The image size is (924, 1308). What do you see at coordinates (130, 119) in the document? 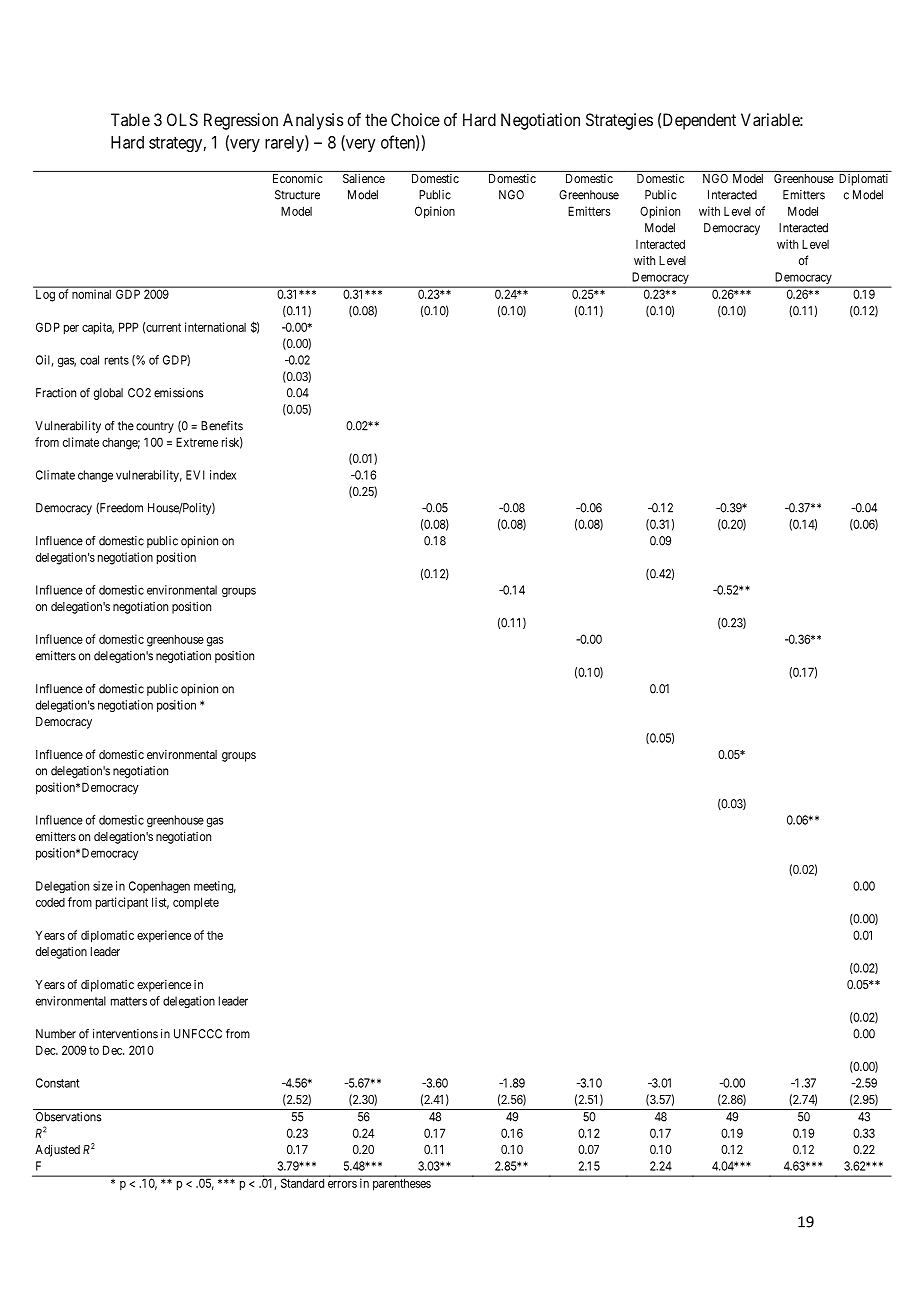
I see `Table` at bounding box center [130, 119].
